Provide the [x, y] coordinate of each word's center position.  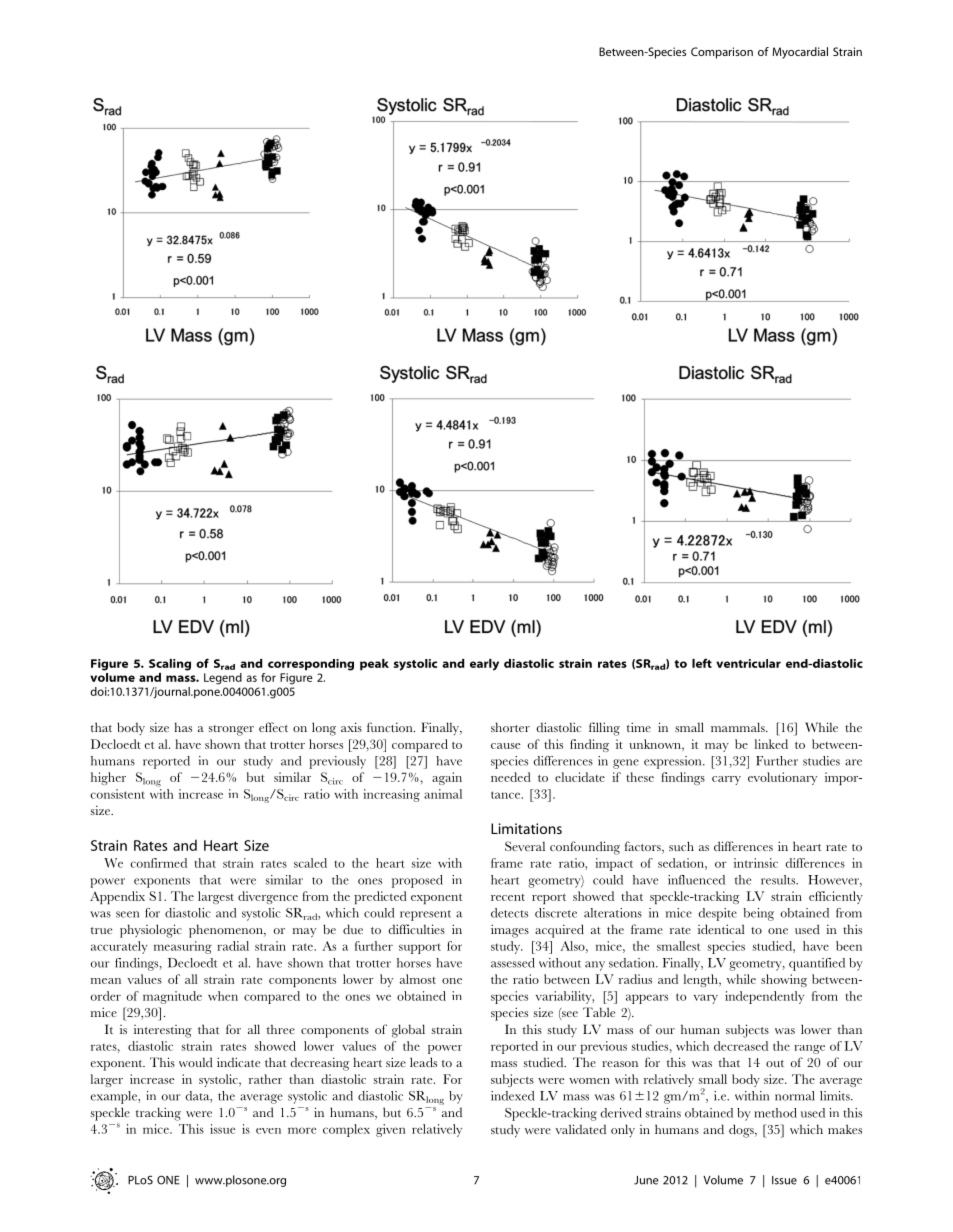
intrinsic [756, 863]
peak [374, 665]
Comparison [722, 53]
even [268, 1131]
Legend [223, 679]
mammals [739, 727]
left [702, 663]
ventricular [748, 663]
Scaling [170, 665]
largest [216, 897]
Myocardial [800, 53]
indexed [513, 1096]
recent [508, 897]
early [484, 665]
